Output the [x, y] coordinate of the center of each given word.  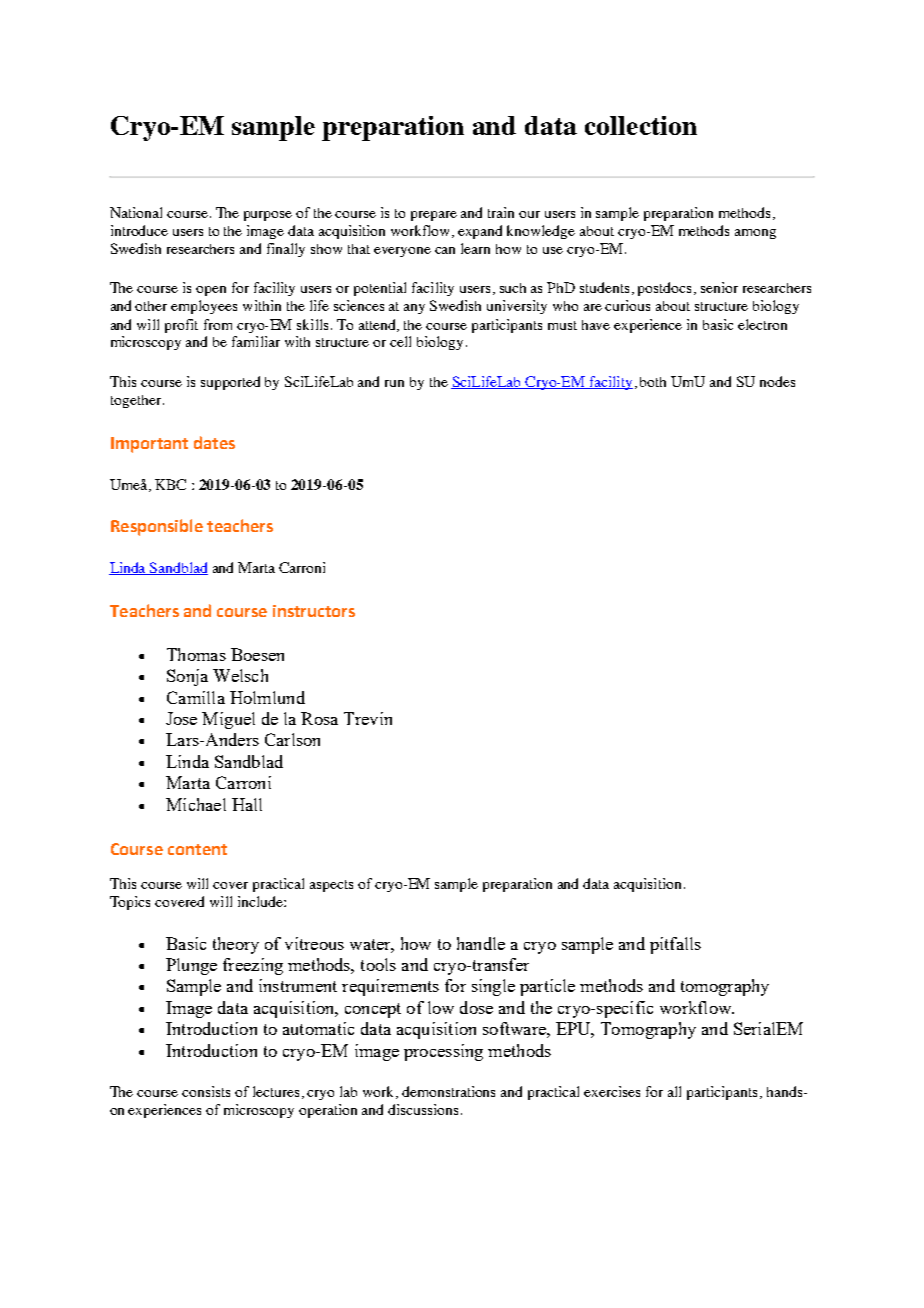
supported [230, 383]
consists [206, 1091]
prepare [434, 216]
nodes [777, 381]
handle [481, 943]
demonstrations [448, 1091]
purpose [268, 216]
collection [641, 125]
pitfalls [675, 945]
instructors [314, 611]
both [653, 382]
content [197, 849]
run [394, 383]
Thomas [196, 654]
